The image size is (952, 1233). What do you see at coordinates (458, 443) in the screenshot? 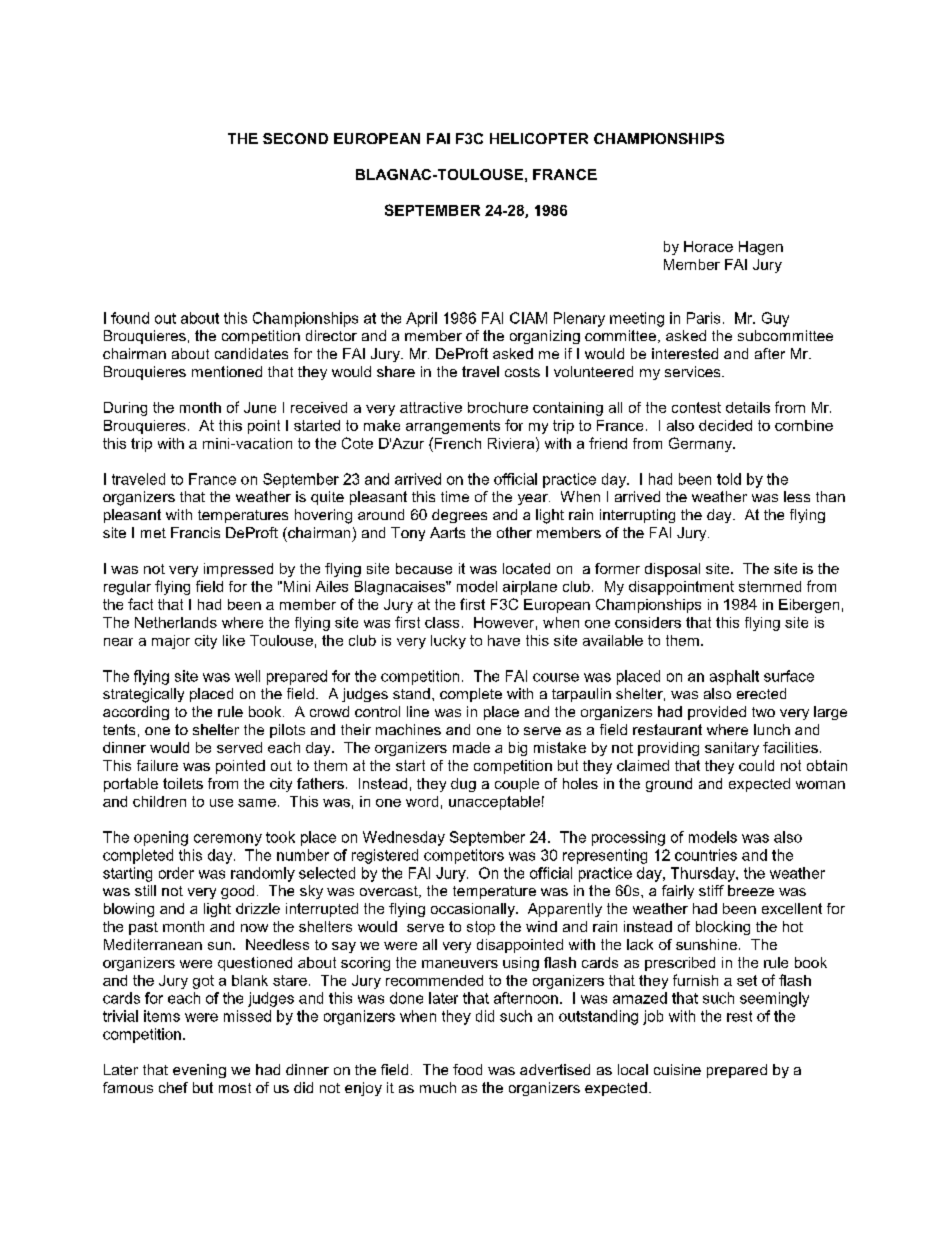
I see `French` at bounding box center [458, 443].
